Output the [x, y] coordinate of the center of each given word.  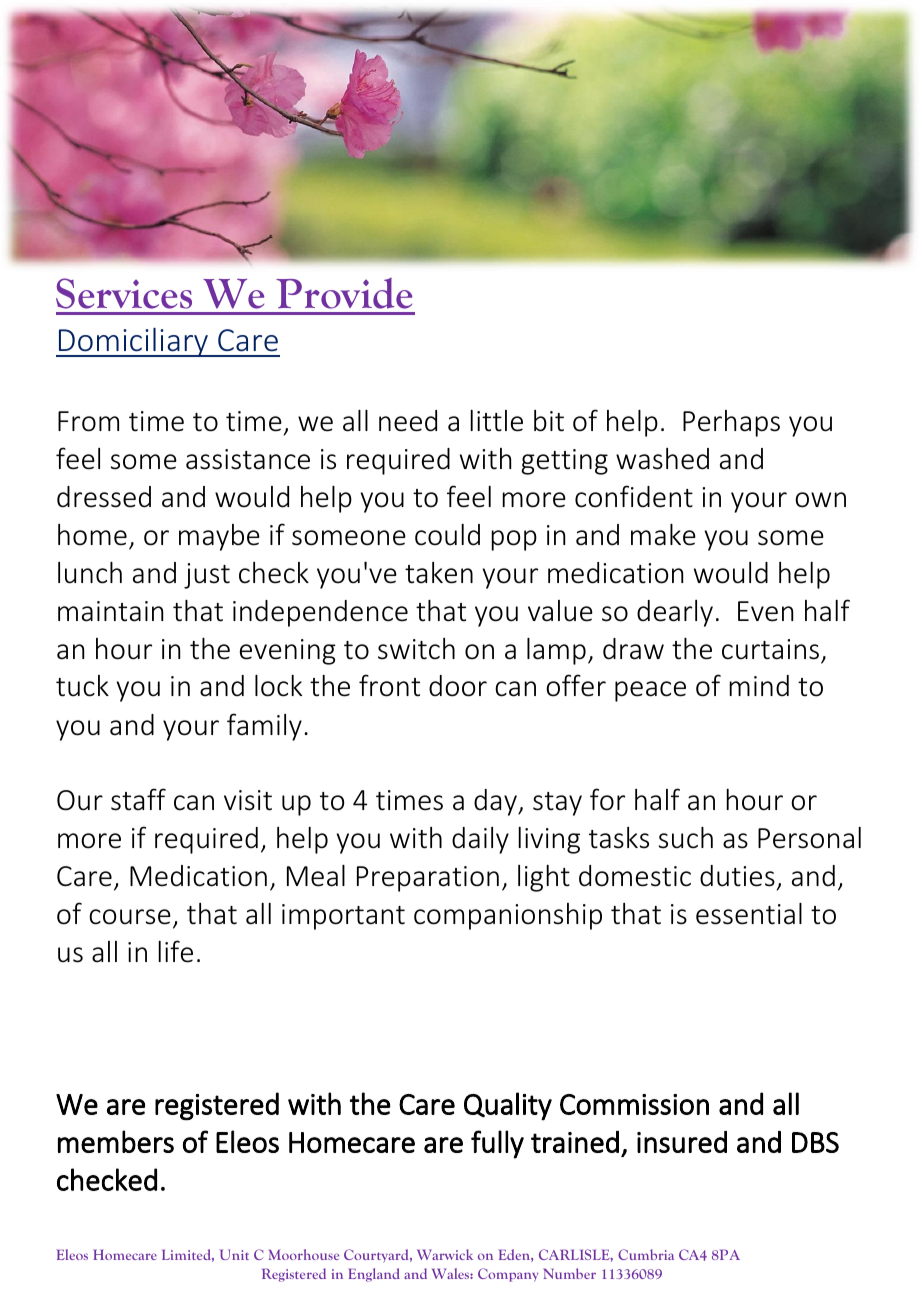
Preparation [428, 879]
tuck [82, 686]
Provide [344, 293]
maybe [219, 537]
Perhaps [731, 423]
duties [737, 876]
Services [124, 293]
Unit [234, 1254]
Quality [508, 1106]
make [663, 535]
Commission [634, 1104]
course [130, 917]
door [458, 686]
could [447, 535]
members [116, 1141]
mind [759, 686]
